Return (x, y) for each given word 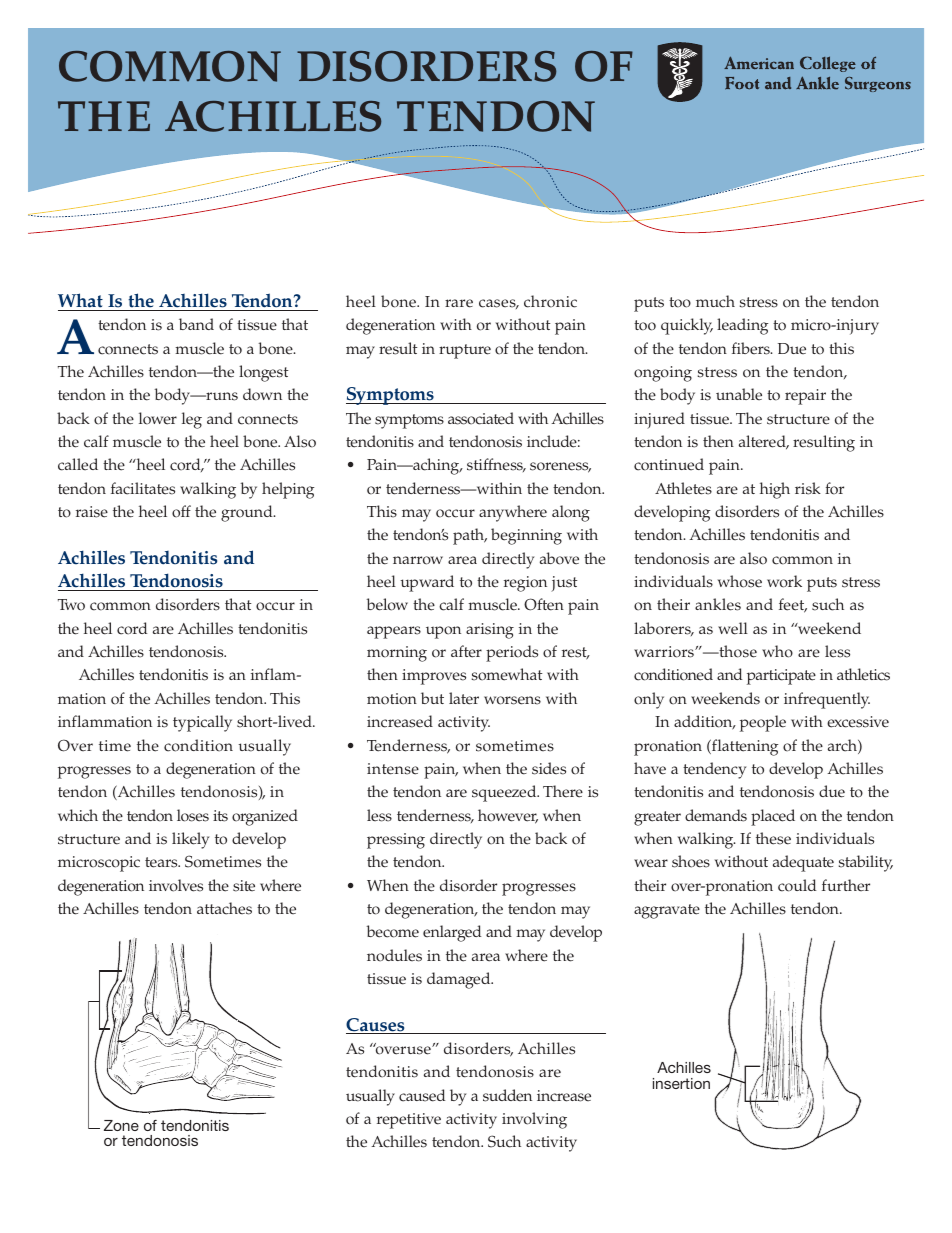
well (733, 628)
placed (773, 817)
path (470, 536)
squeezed (505, 793)
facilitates (143, 488)
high (775, 490)
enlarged (452, 933)
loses (193, 815)
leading (742, 326)
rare (459, 303)
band (196, 324)
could (797, 885)
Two (71, 605)
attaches (224, 908)
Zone (121, 1125)
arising (490, 631)
